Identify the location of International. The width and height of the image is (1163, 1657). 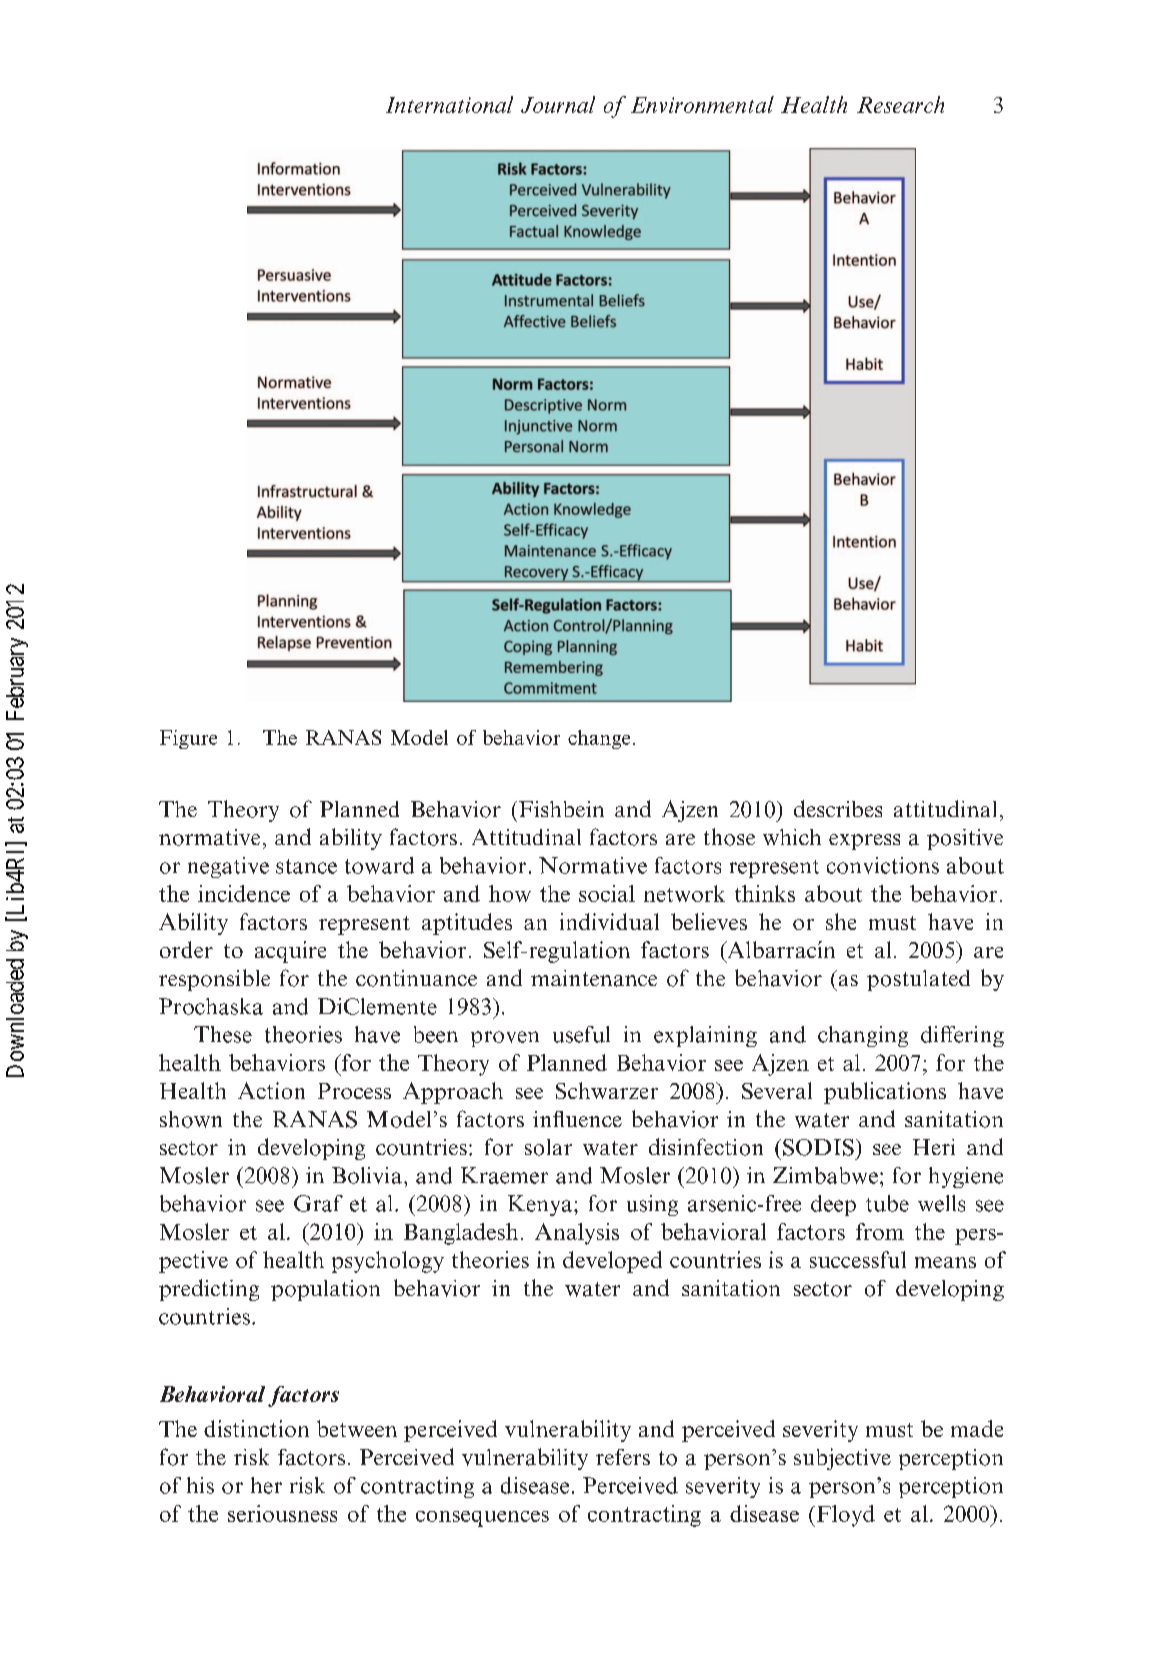
(449, 104).
